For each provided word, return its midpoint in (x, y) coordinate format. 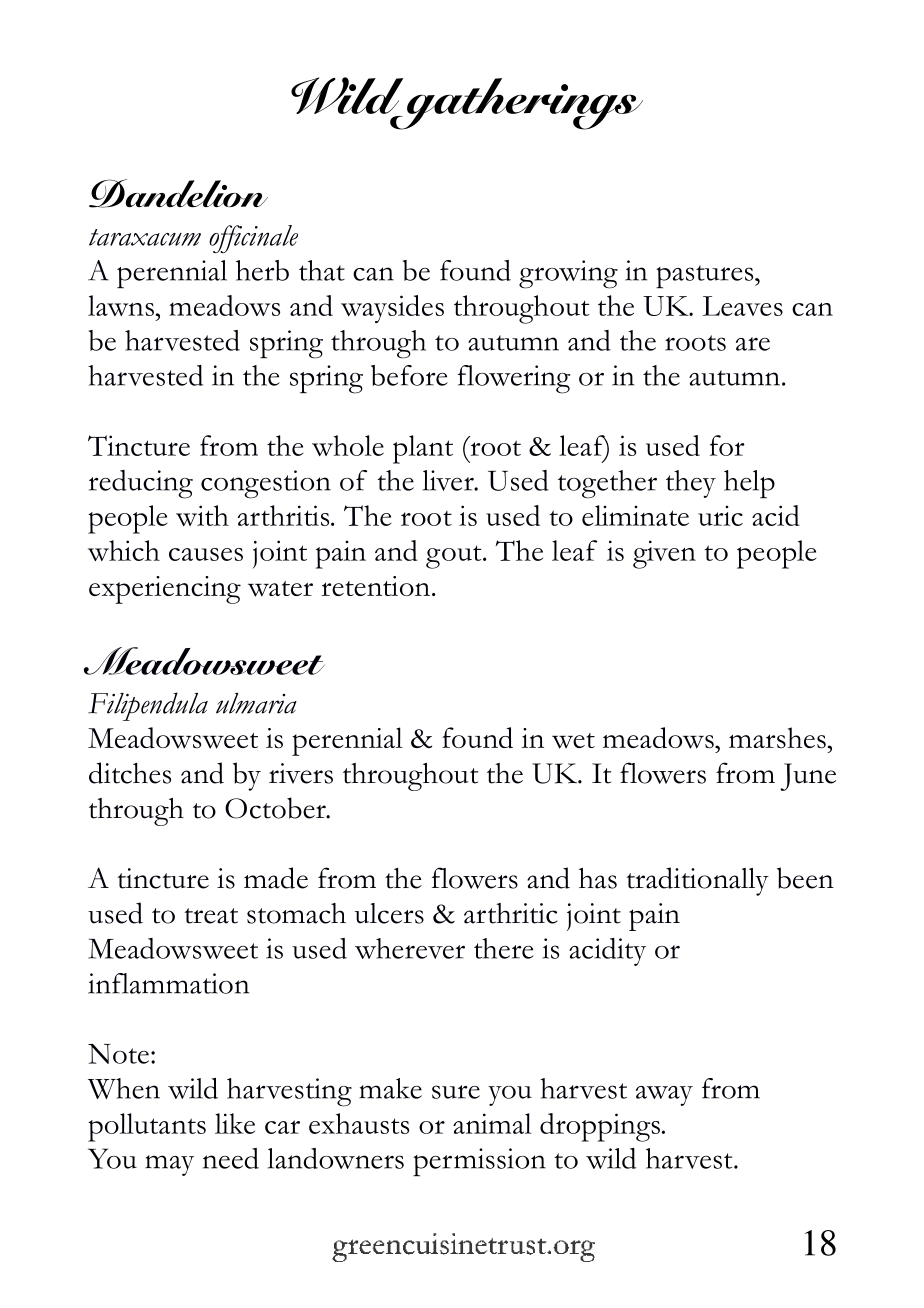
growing (568, 274)
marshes (777, 738)
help (749, 484)
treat (211, 916)
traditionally (697, 881)
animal (492, 1123)
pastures (706, 277)
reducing (141, 484)
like (235, 1123)
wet (573, 741)
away (664, 1096)
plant (423, 449)
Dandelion (178, 193)
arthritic (511, 913)
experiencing (165, 590)
